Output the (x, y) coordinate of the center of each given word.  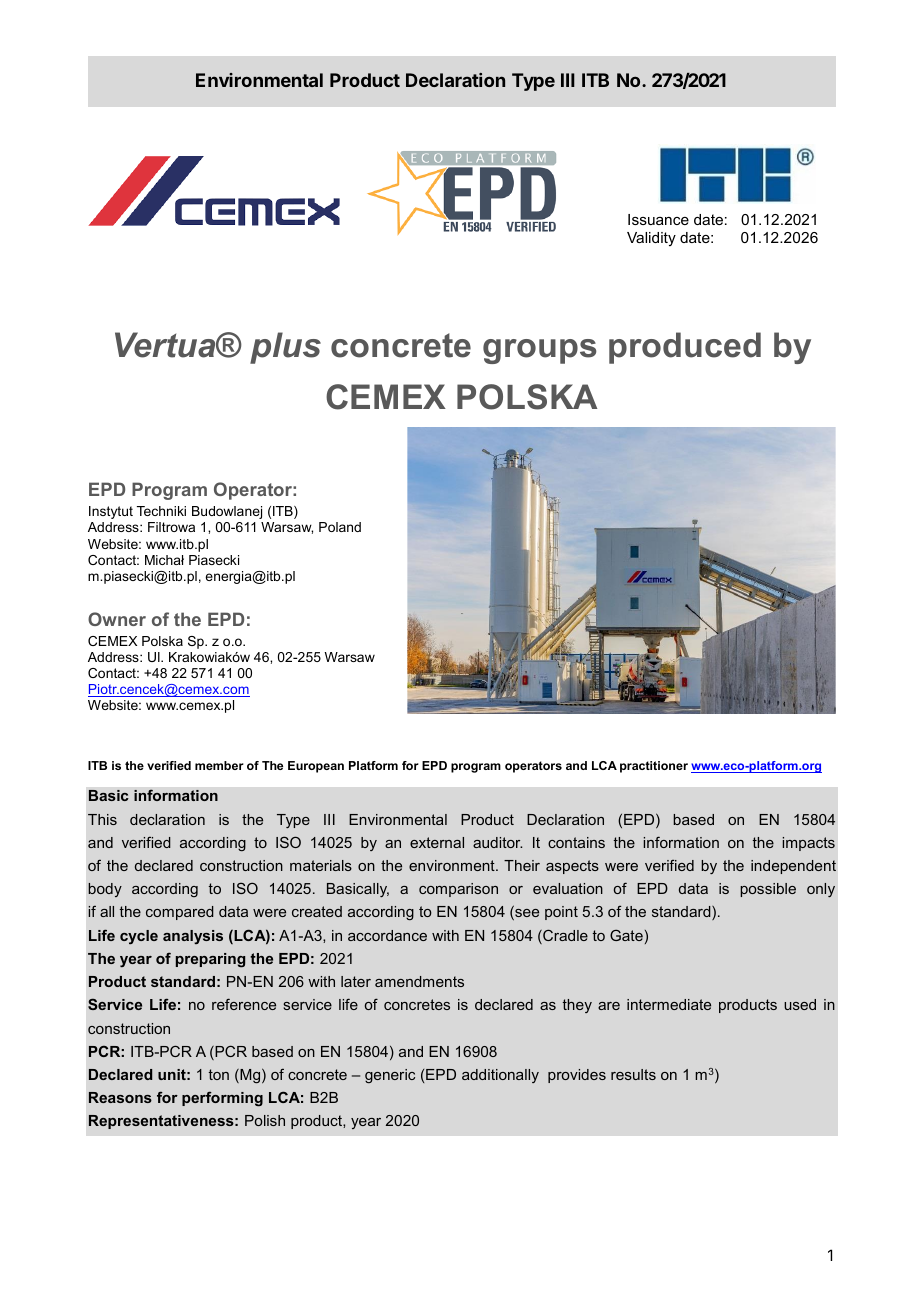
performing (222, 1099)
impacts (809, 844)
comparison (458, 890)
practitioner (654, 767)
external (437, 842)
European (316, 767)
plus (285, 348)
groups (539, 351)
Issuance (658, 219)
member (219, 765)
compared (180, 913)
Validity (651, 239)
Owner (117, 619)
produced (685, 348)
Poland (340, 527)
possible (768, 890)
